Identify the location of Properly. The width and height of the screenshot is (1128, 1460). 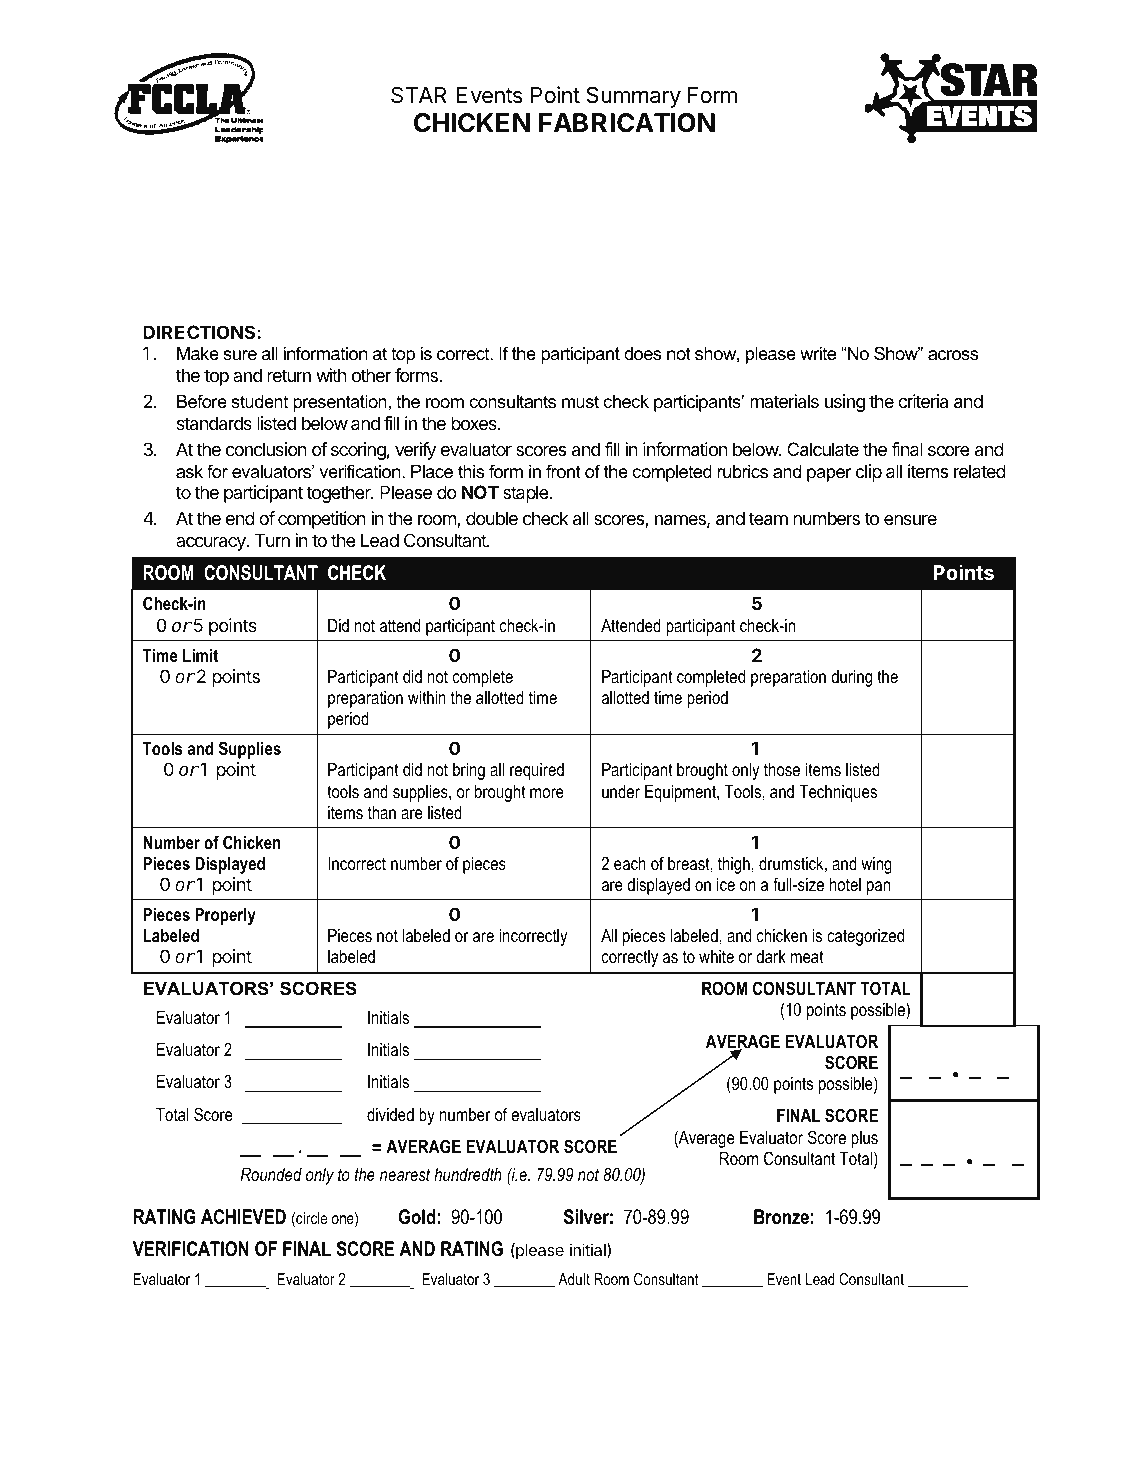
(225, 916).
